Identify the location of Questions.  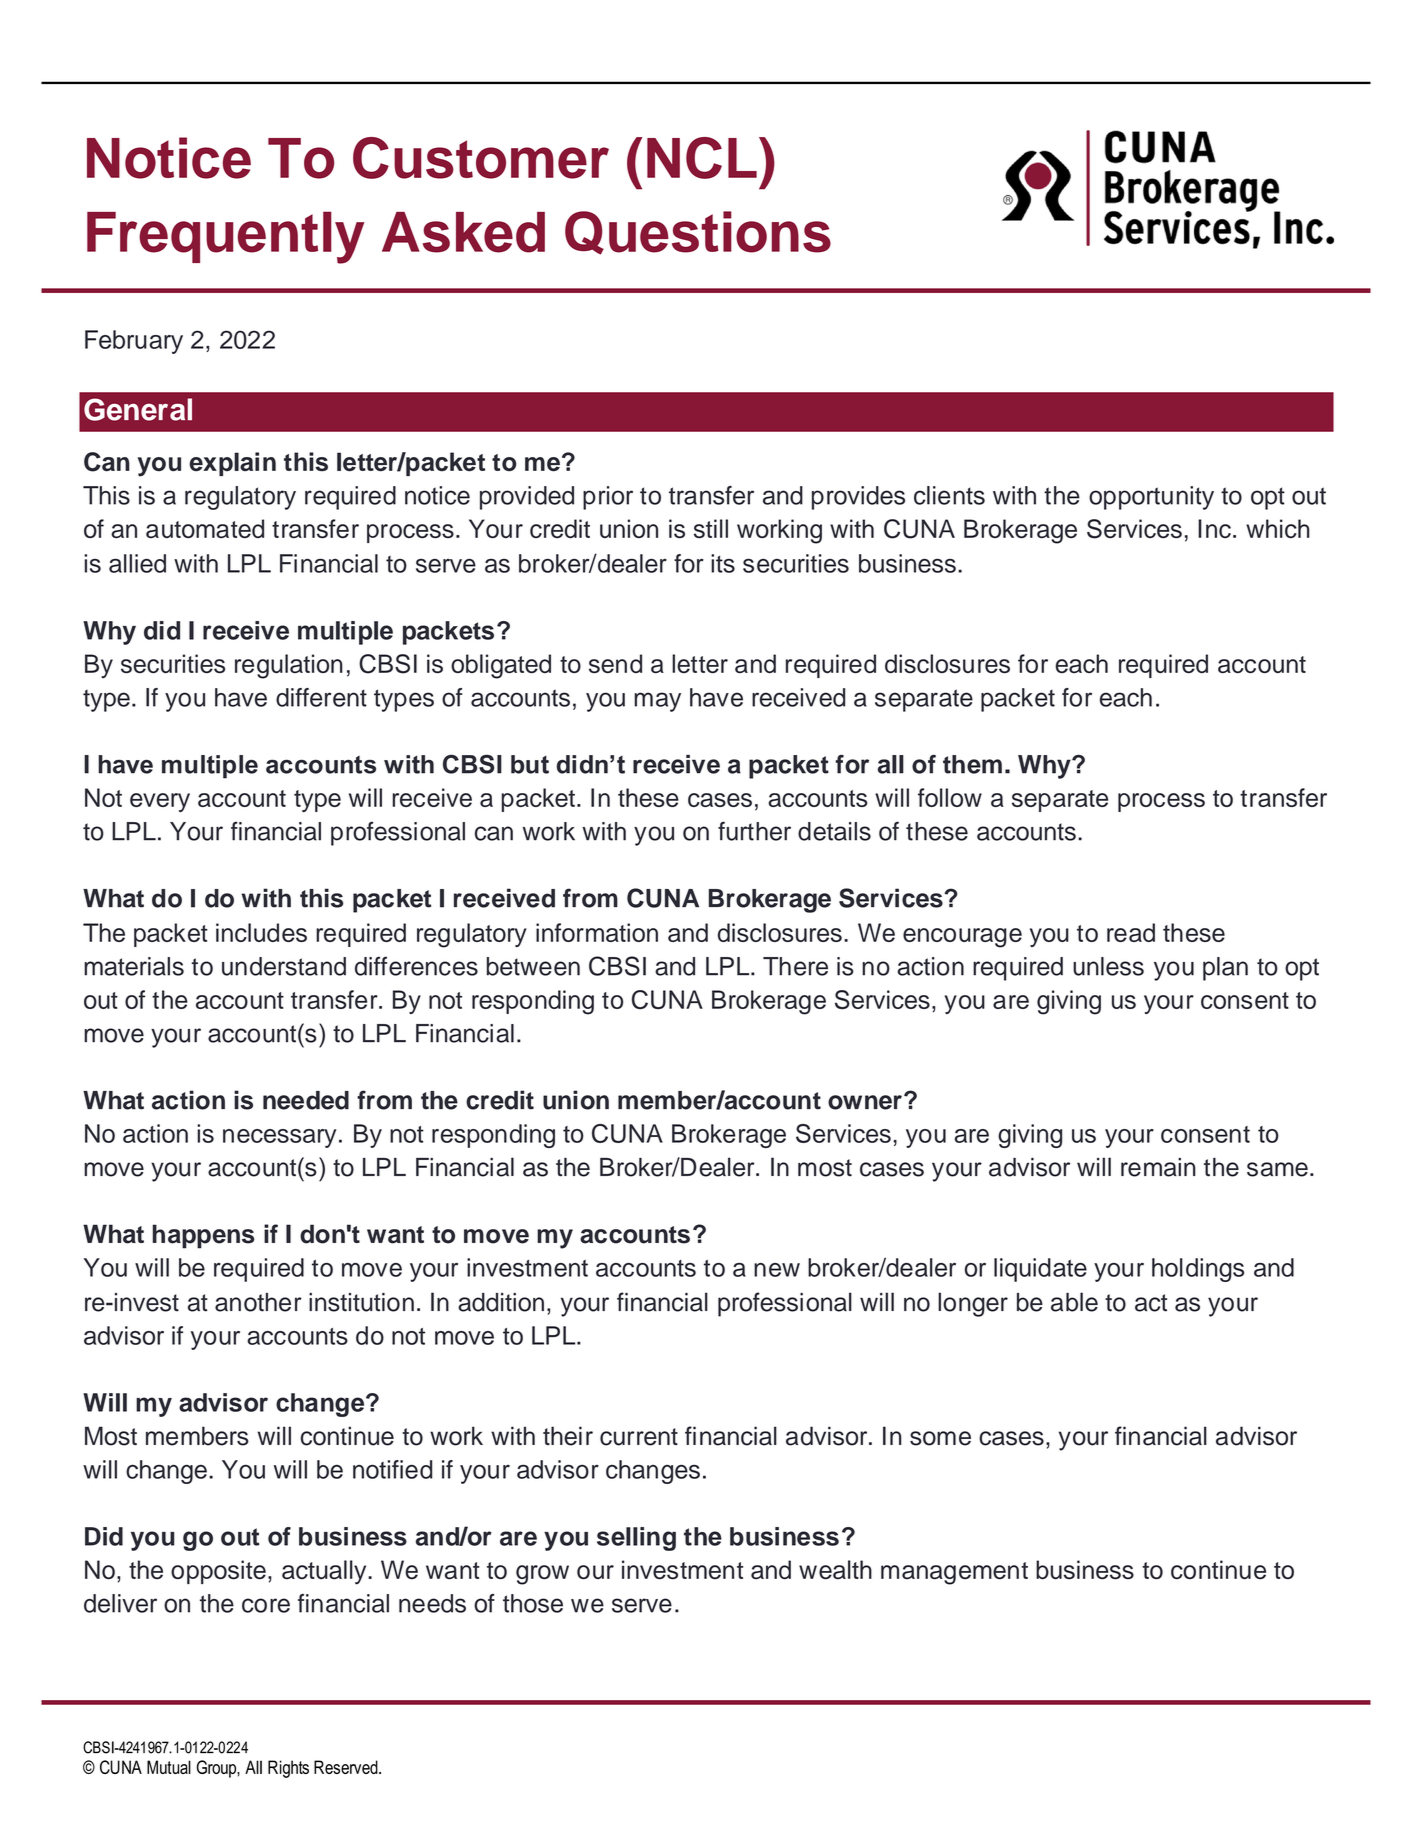
(698, 233).
